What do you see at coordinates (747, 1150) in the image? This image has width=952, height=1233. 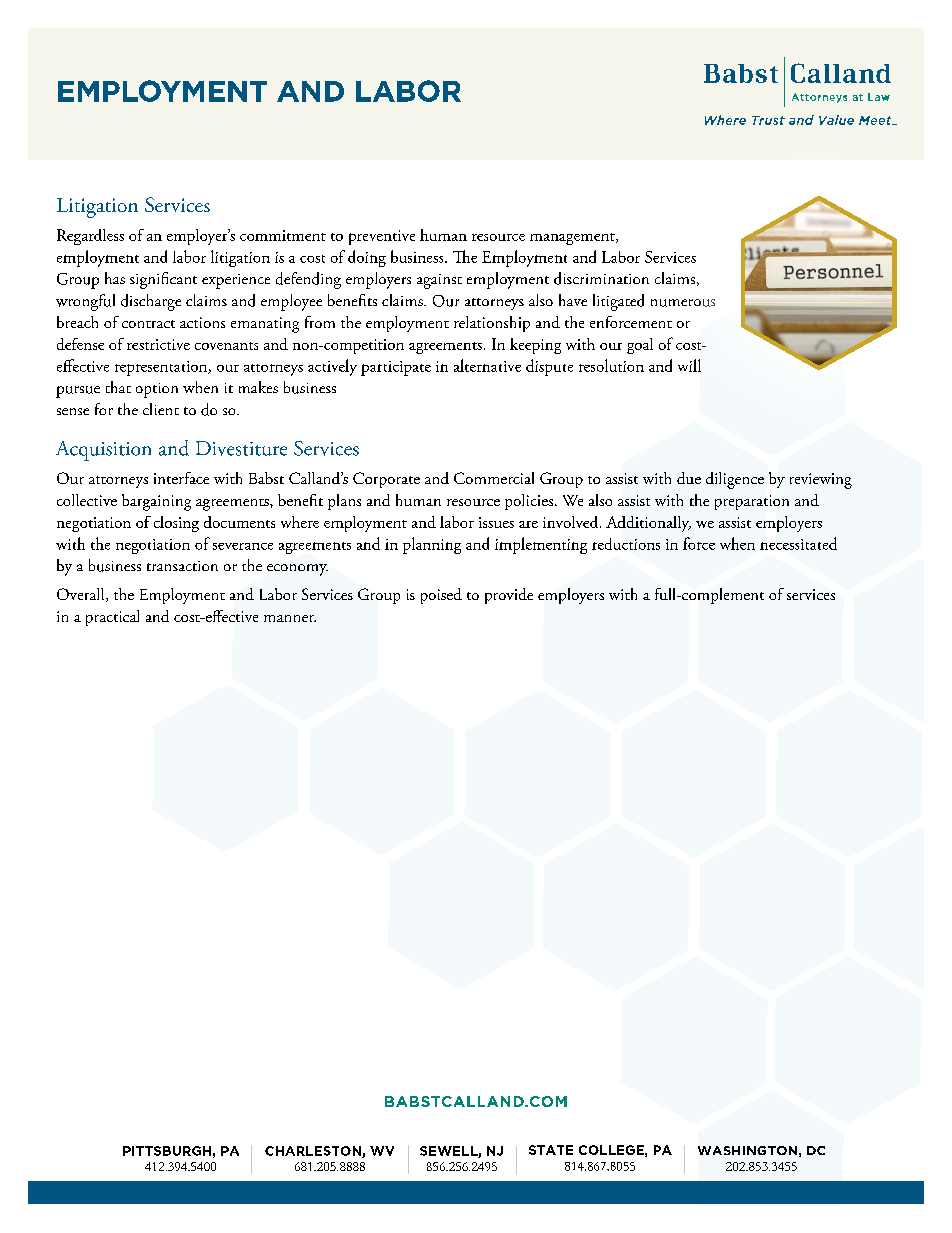 I see `WASHINGTON` at bounding box center [747, 1150].
